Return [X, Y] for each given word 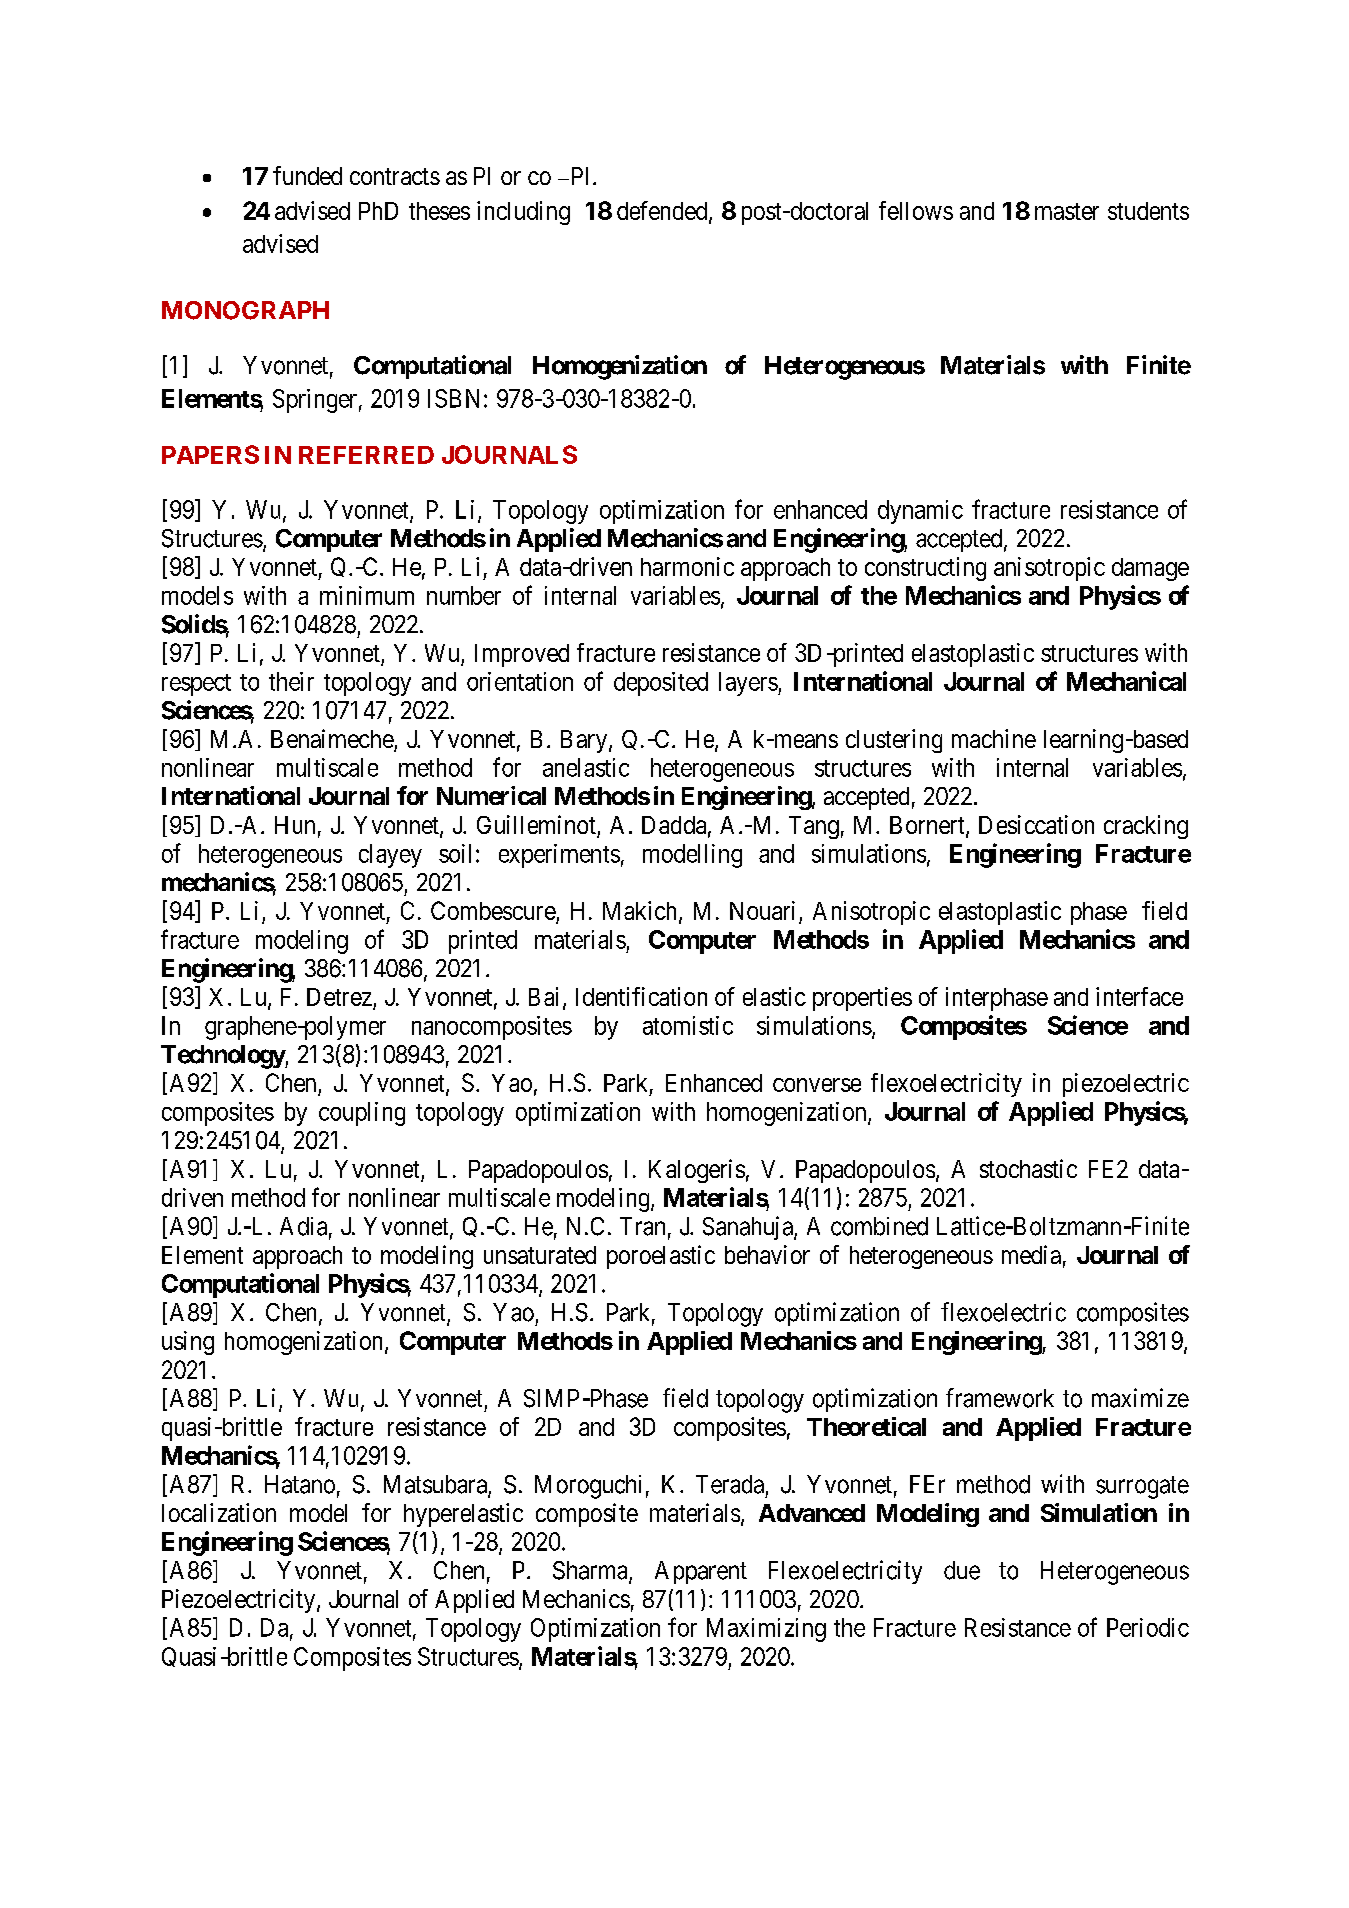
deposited [661, 684]
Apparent [701, 1572]
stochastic [1028, 1168]
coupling [362, 1114]
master [1067, 211]
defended [663, 211]
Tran [642, 1226]
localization [219, 1512]
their [291, 681]
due [962, 1570]
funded [307, 175]
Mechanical [1126, 681]
